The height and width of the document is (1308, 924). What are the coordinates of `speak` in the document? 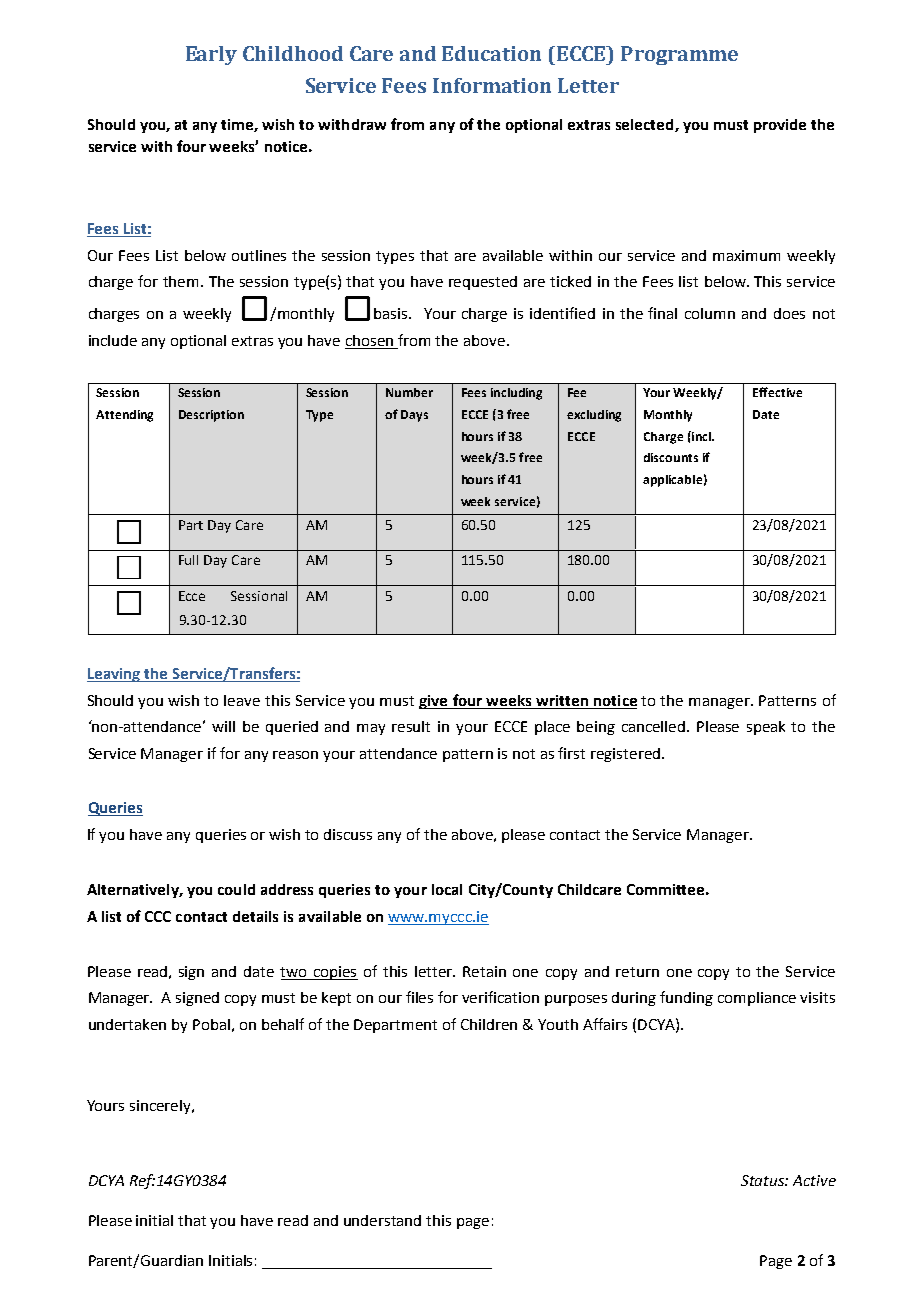 It's located at (766, 728).
